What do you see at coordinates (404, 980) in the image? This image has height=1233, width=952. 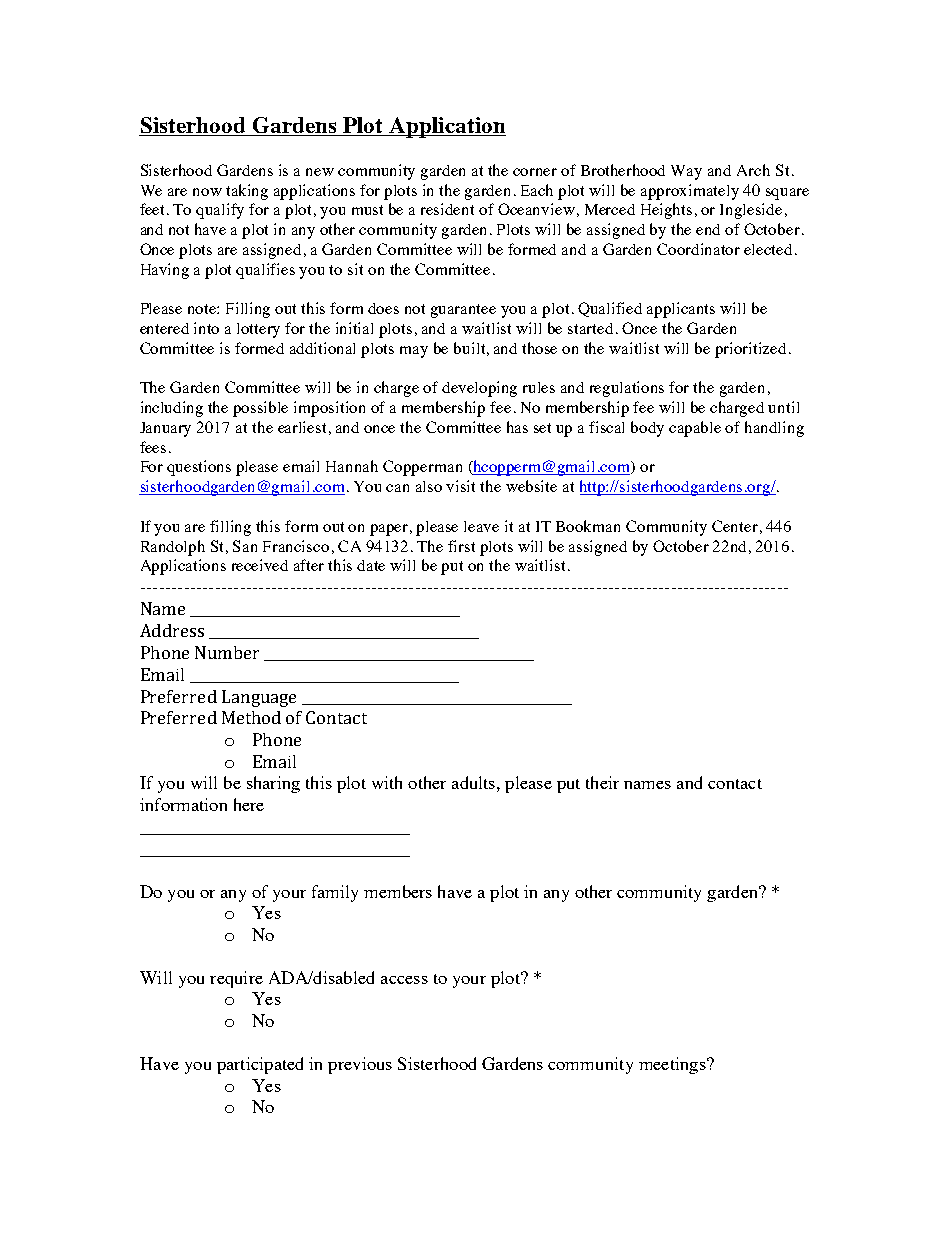 I see `access` at bounding box center [404, 980].
